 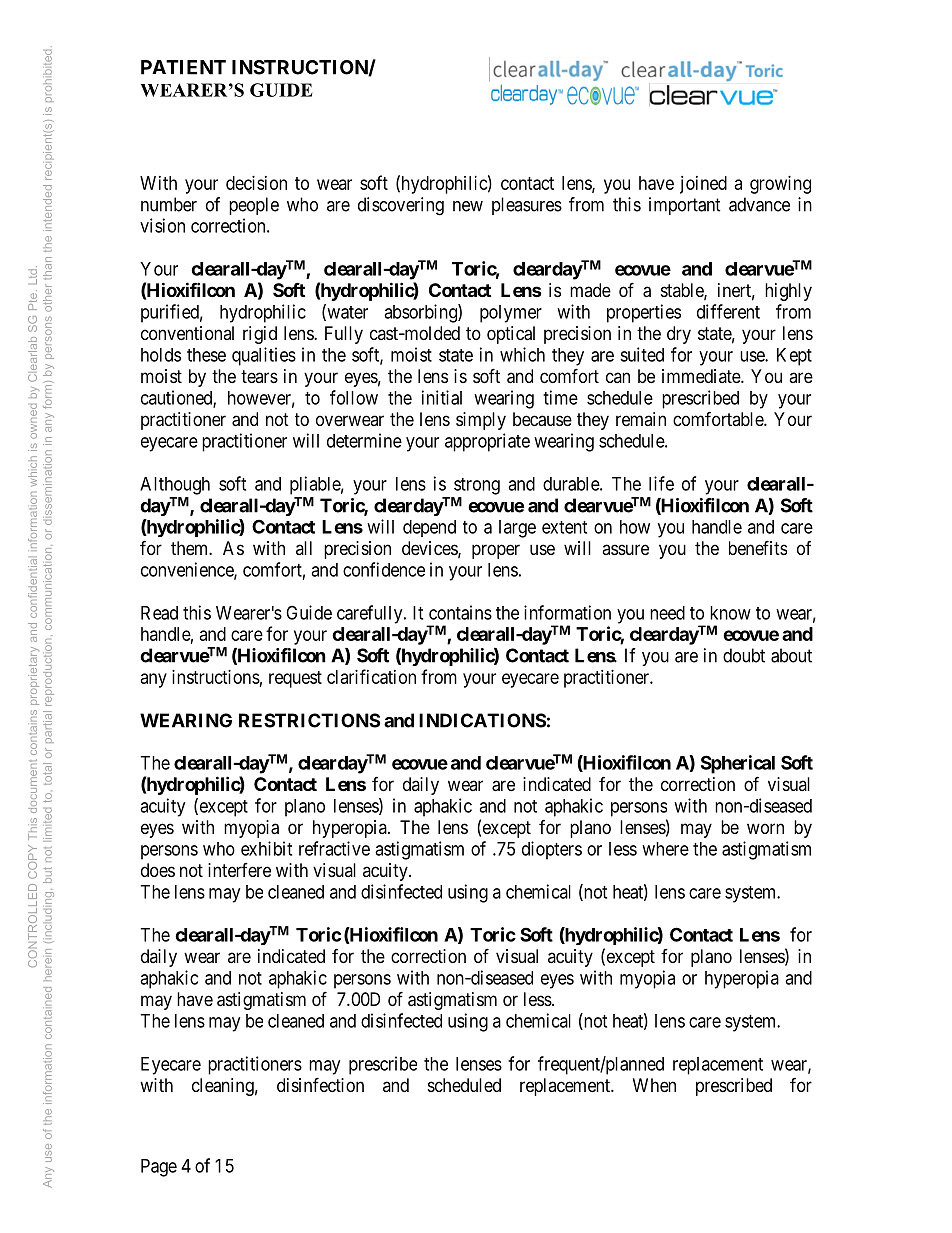 What do you see at coordinates (654, 1085) in the page?
I see `When` at bounding box center [654, 1085].
